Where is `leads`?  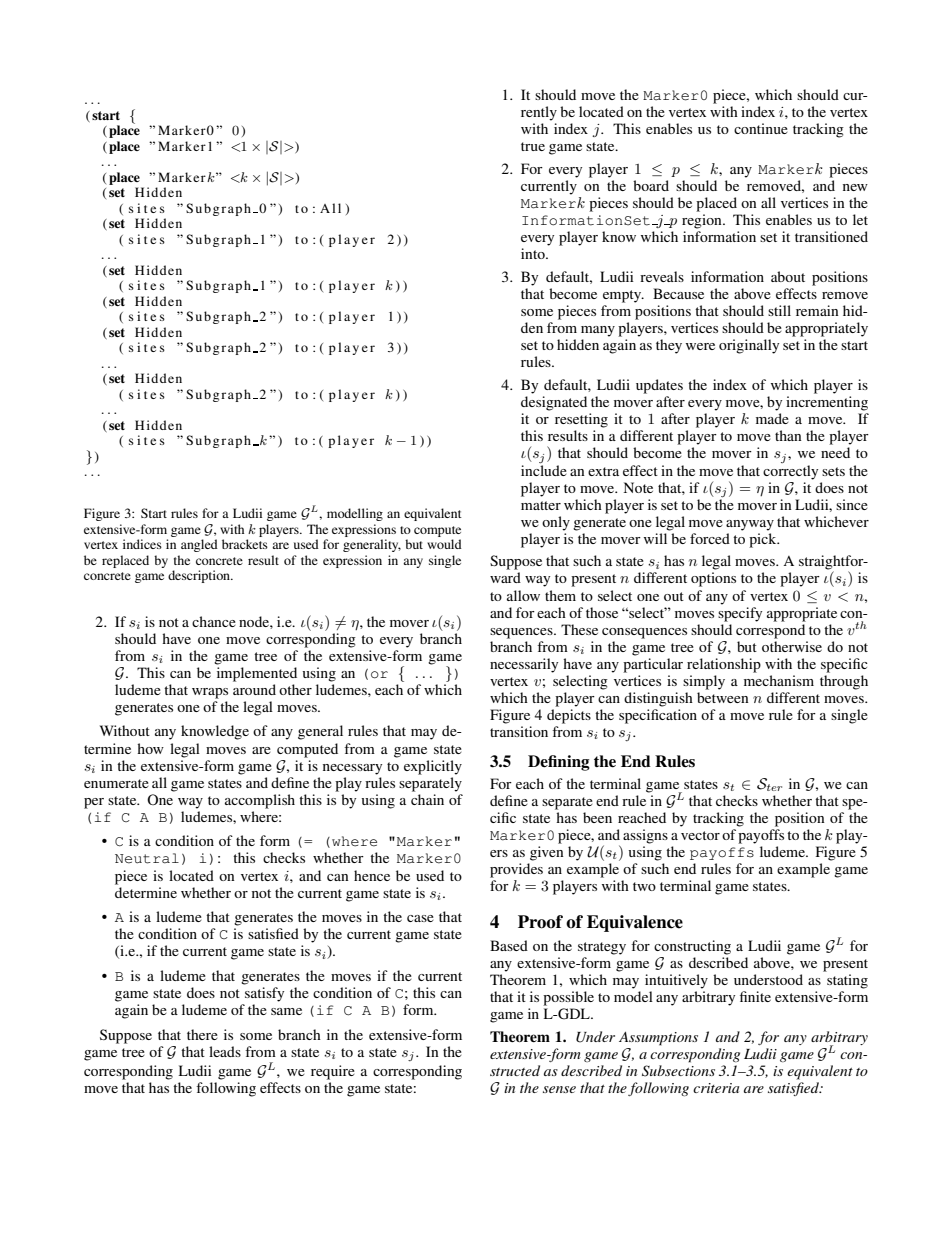 leads is located at coordinates (225, 1051).
